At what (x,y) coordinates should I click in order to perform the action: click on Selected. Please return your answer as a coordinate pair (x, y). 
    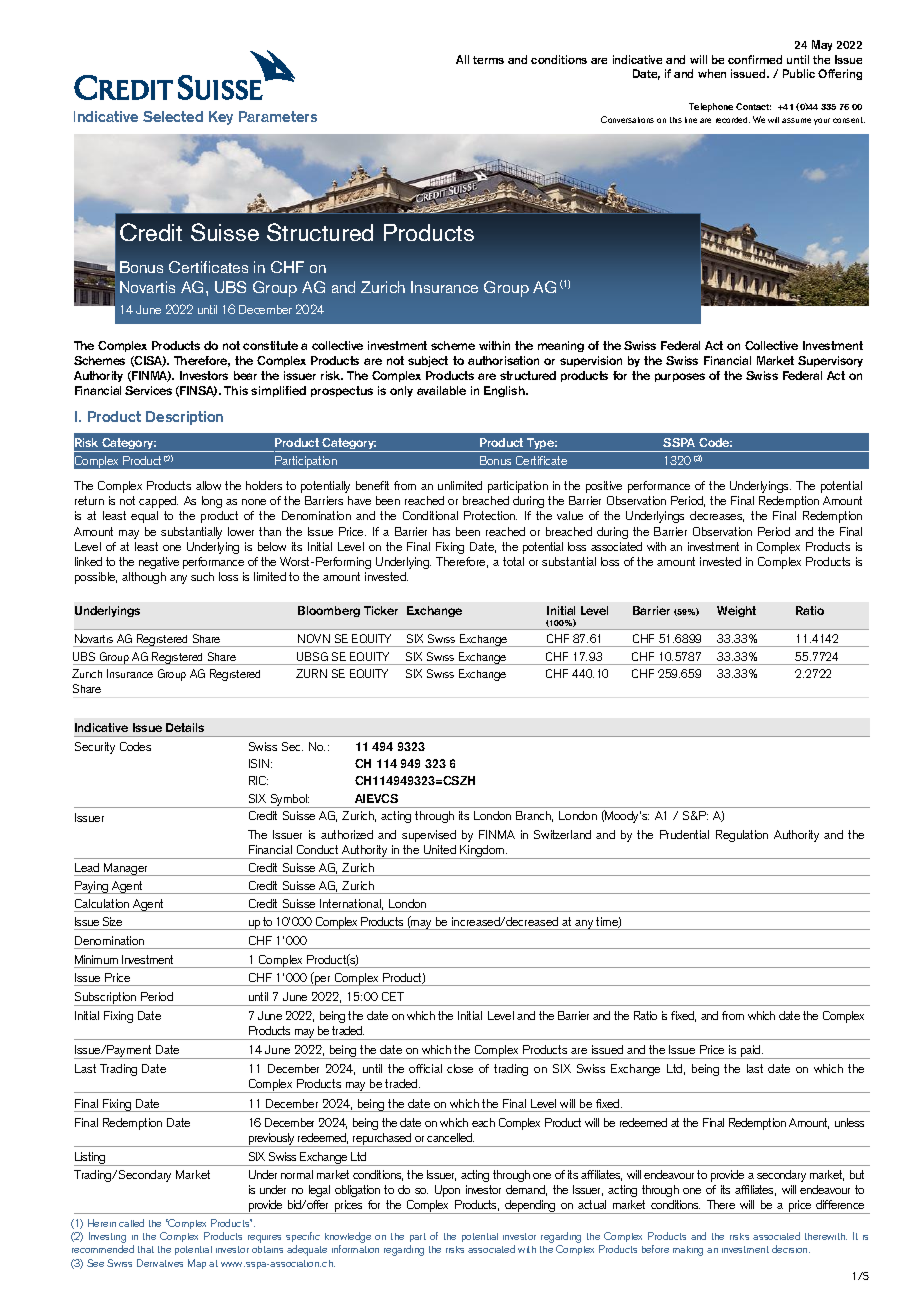
    Looking at the image, I should click on (173, 116).
